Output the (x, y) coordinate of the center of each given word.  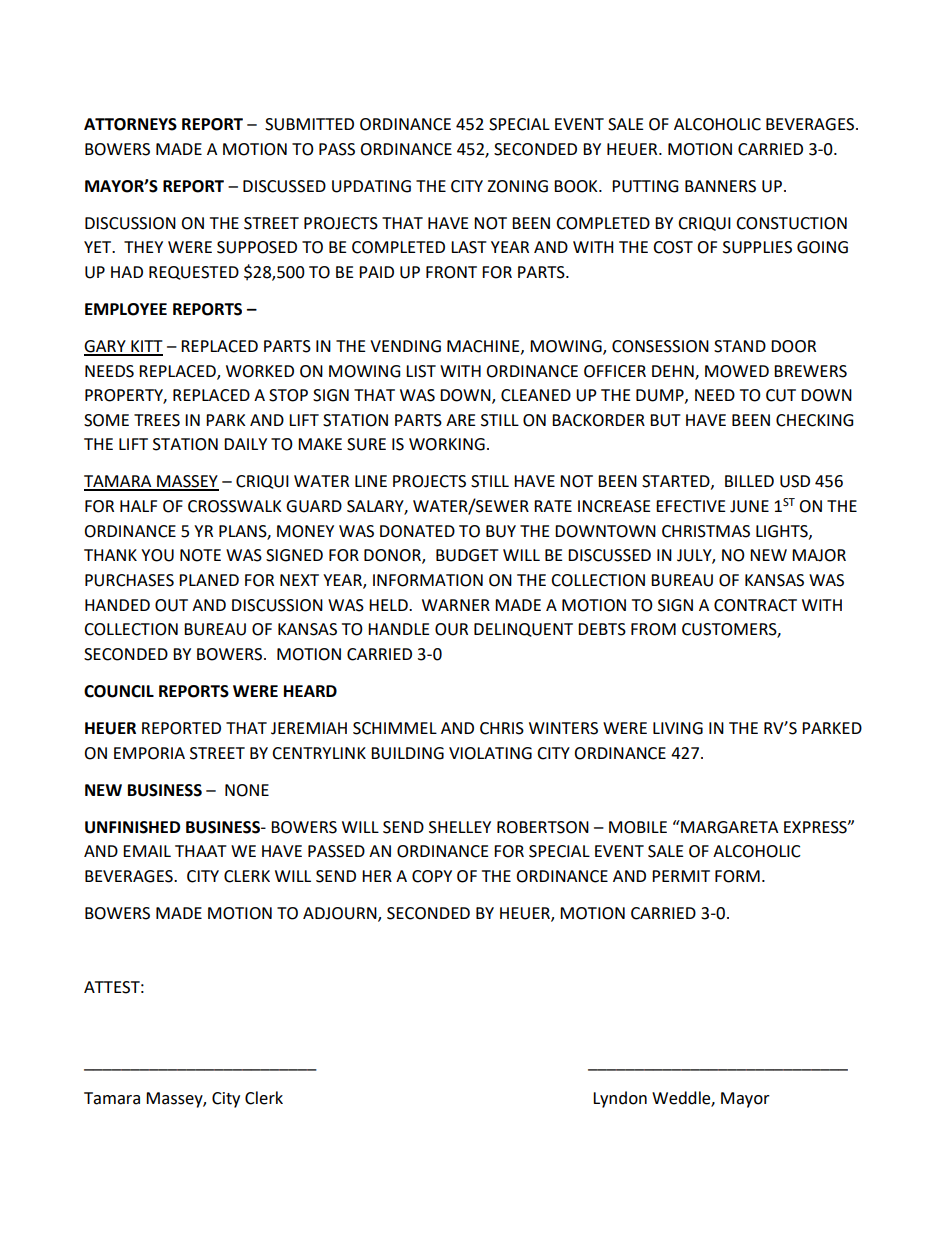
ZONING (517, 186)
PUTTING (645, 186)
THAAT (201, 851)
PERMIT (681, 876)
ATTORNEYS (130, 124)
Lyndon (620, 1099)
